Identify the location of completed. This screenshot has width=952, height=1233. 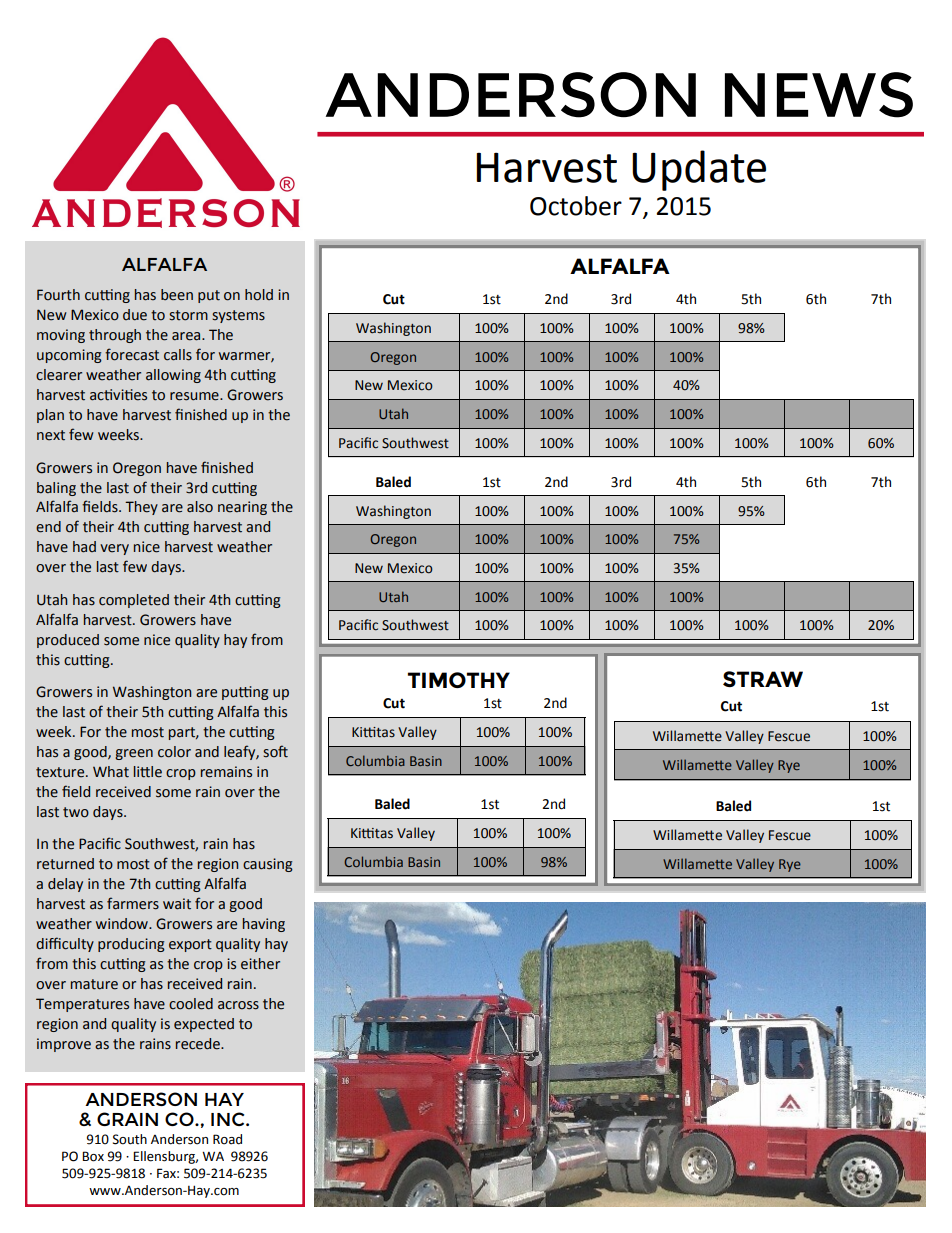
(134, 601).
